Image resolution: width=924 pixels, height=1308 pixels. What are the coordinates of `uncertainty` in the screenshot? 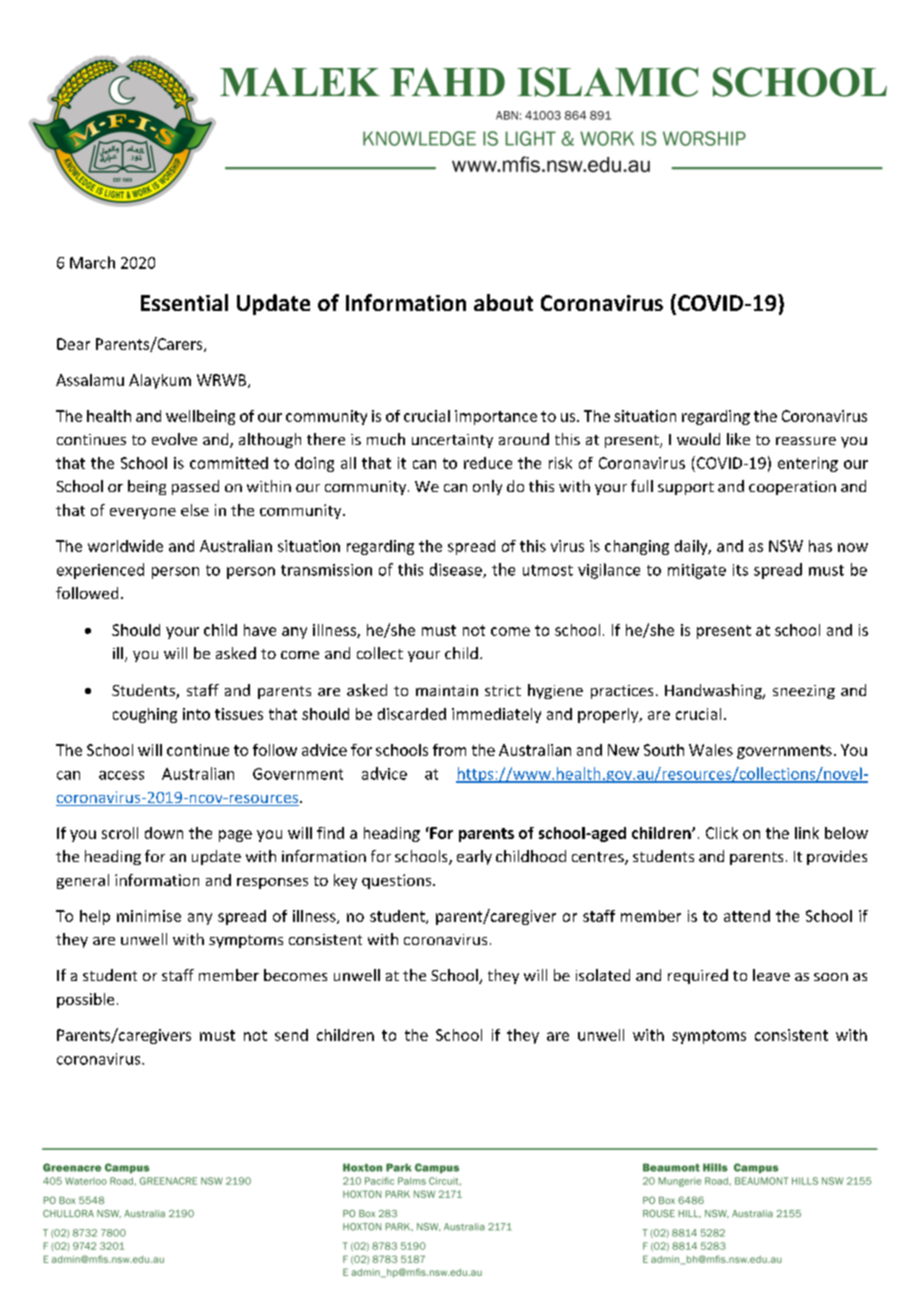 It's located at (452, 441).
